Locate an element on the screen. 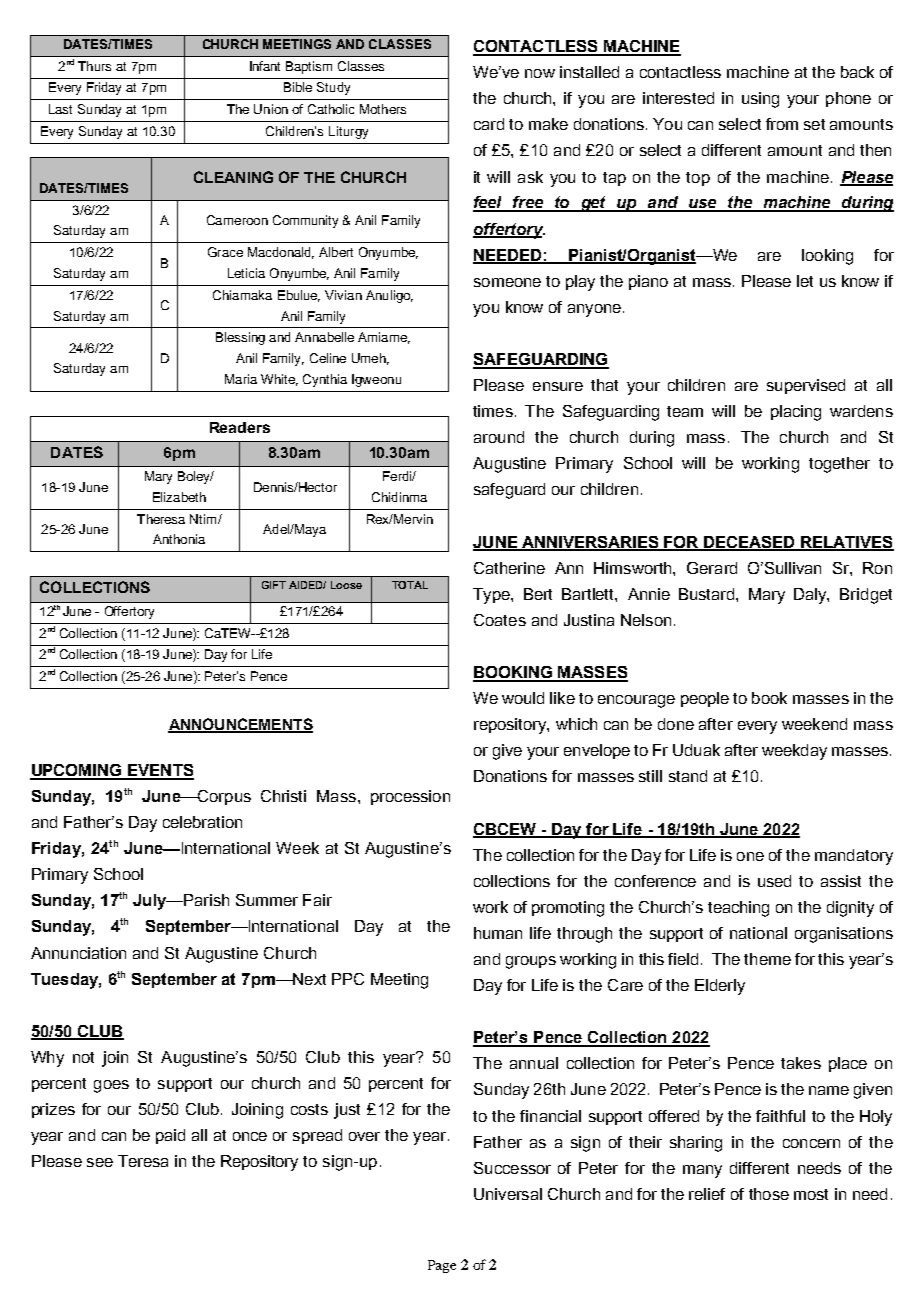  theme is located at coordinates (767, 959).
